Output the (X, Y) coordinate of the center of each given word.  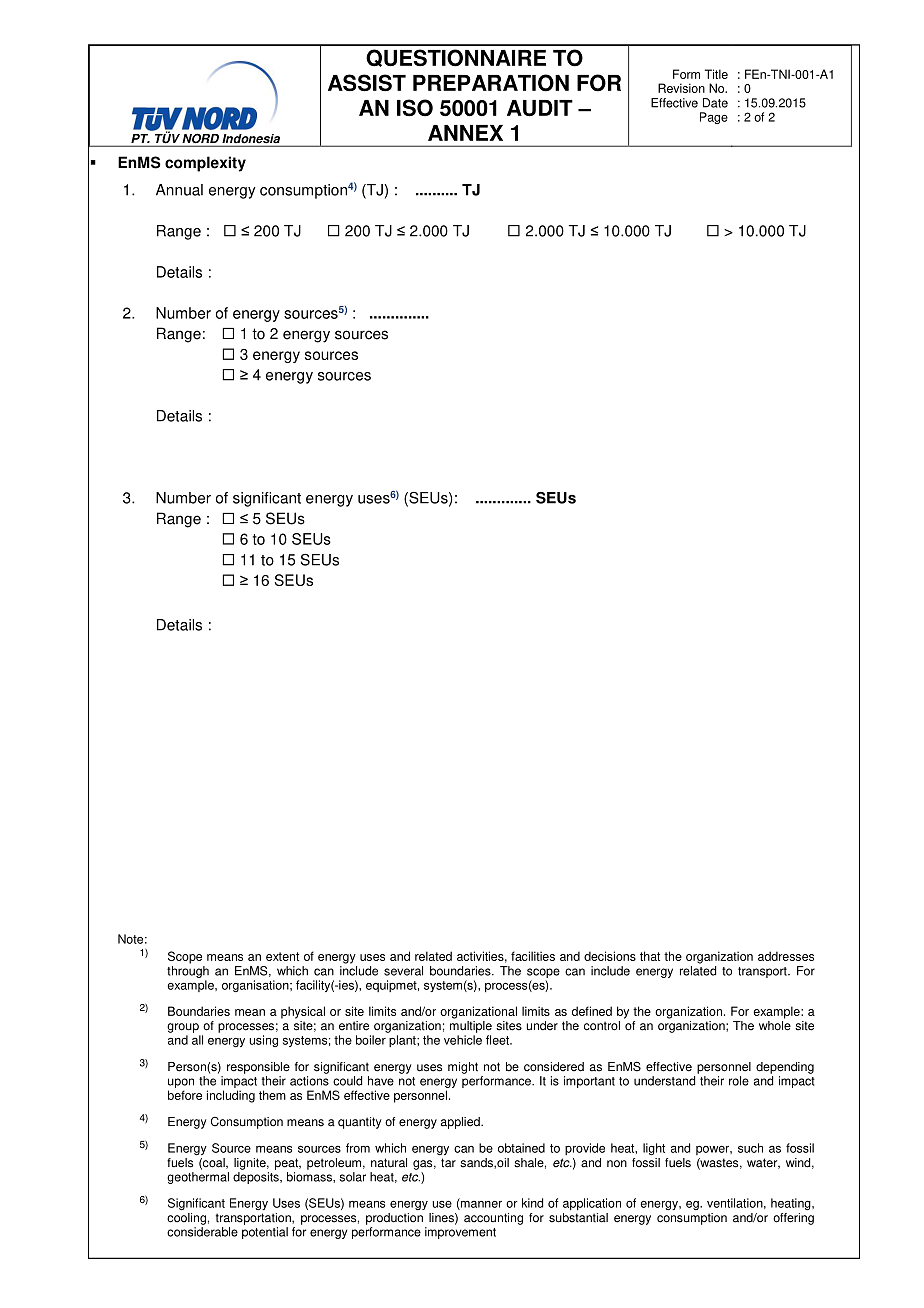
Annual (179, 190)
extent (282, 956)
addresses (786, 956)
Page (714, 118)
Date (715, 103)
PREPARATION (491, 83)
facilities (533, 956)
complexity (205, 164)
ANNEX (465, 133)
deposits (257, 1178)
